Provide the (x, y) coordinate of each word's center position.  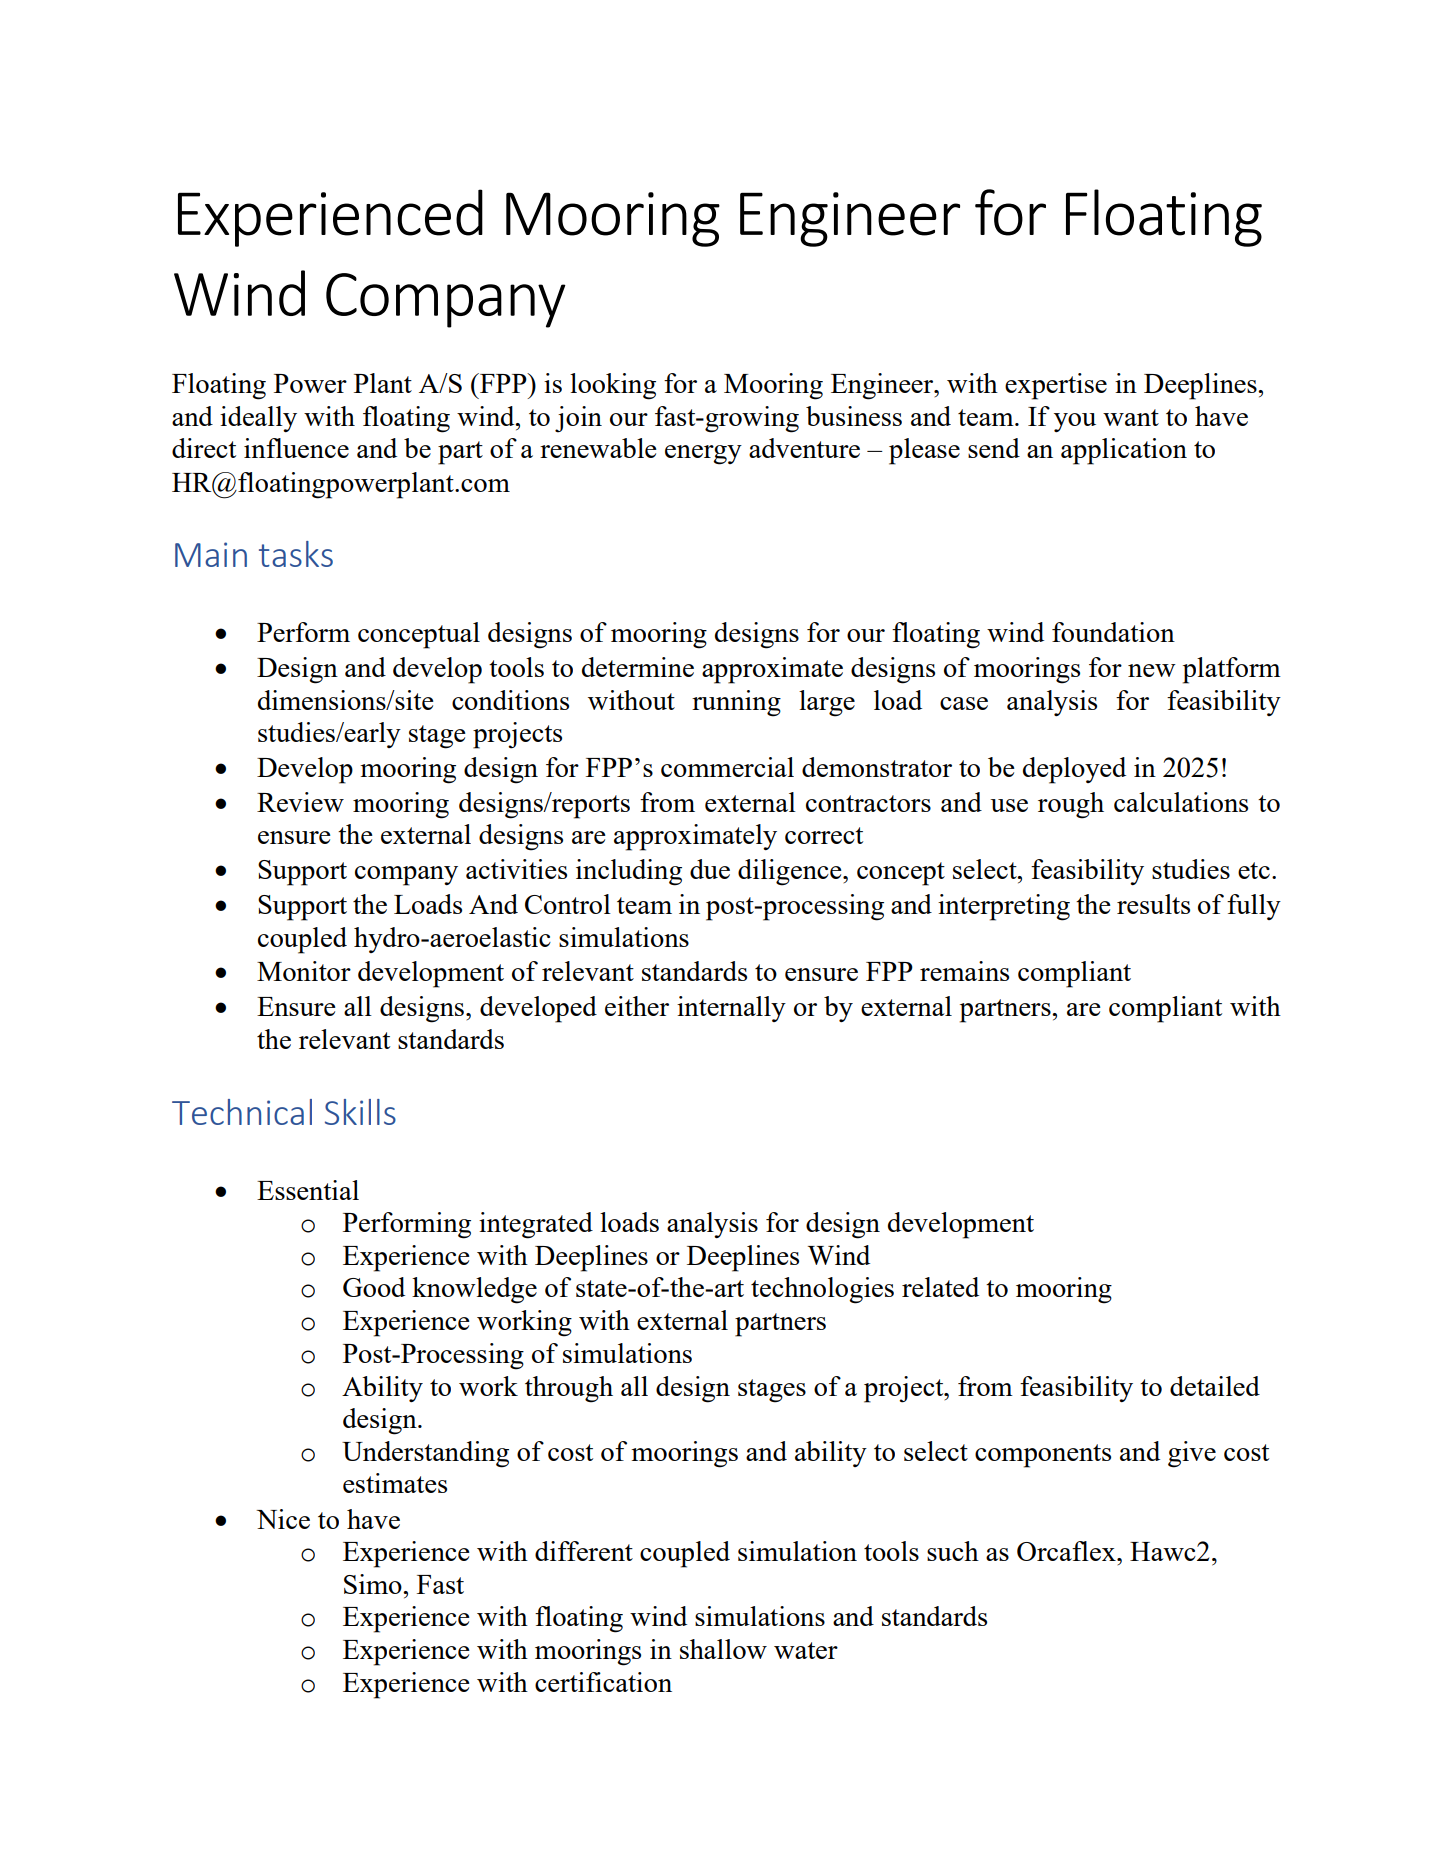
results (1153, 904)
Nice (283, 1519)
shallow (723, 1649)
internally (731, 1009)
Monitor (304, 971)
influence (296, 448)
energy (703, 455)
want (1131, 417)
